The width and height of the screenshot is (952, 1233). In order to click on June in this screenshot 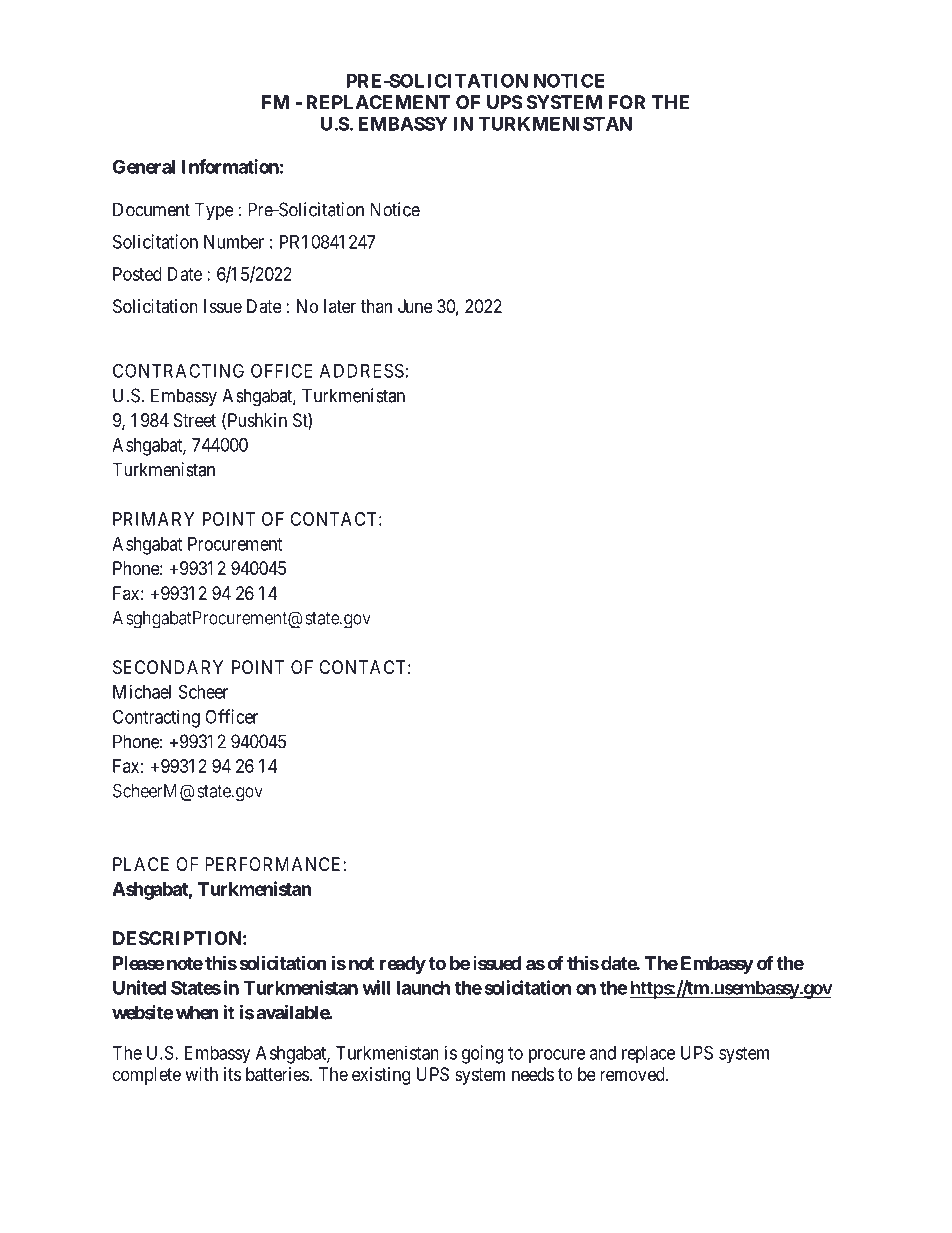, I will do `click(415, 306)`.
